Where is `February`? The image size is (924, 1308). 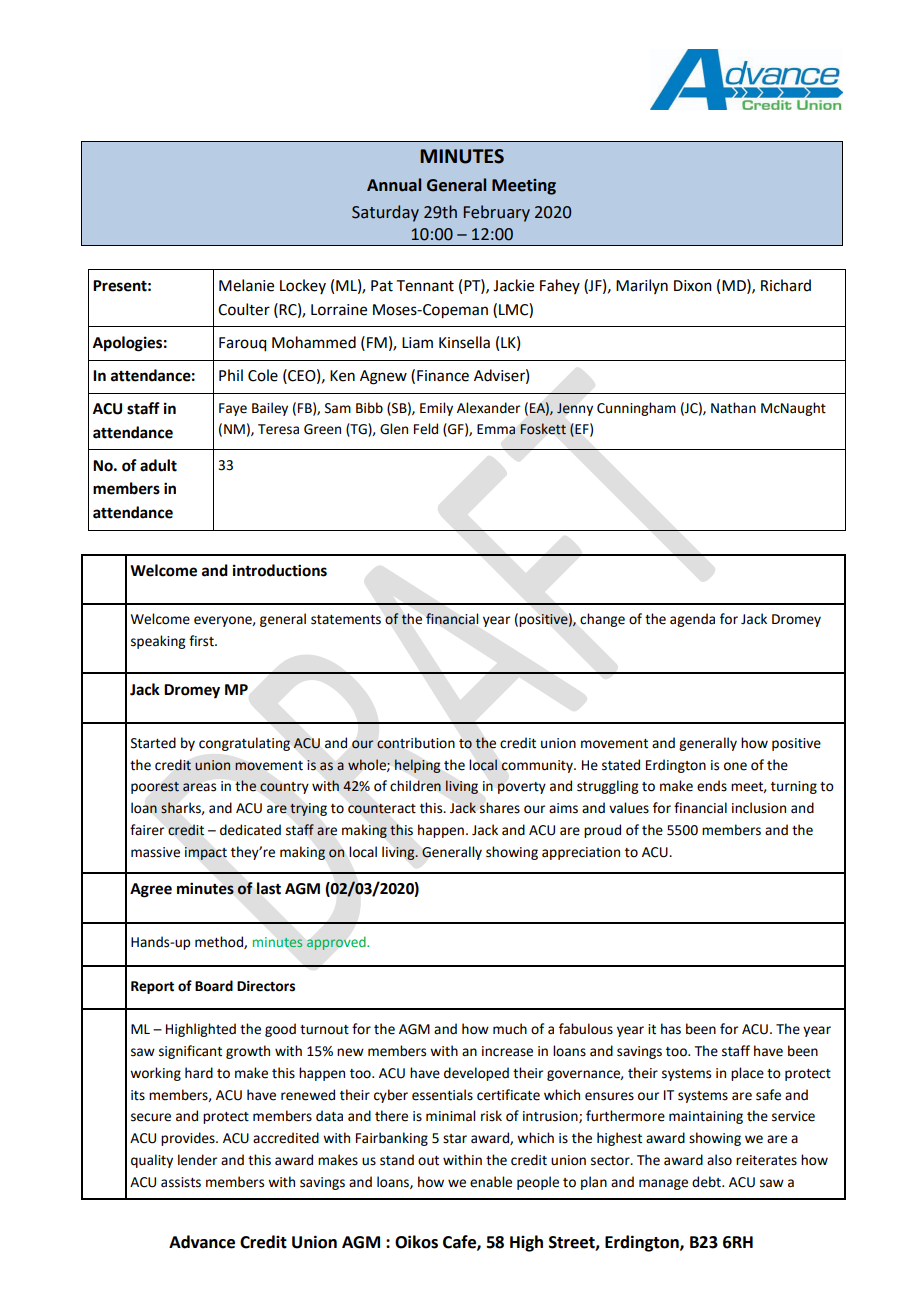
February is located at coordinates (497, 213).
